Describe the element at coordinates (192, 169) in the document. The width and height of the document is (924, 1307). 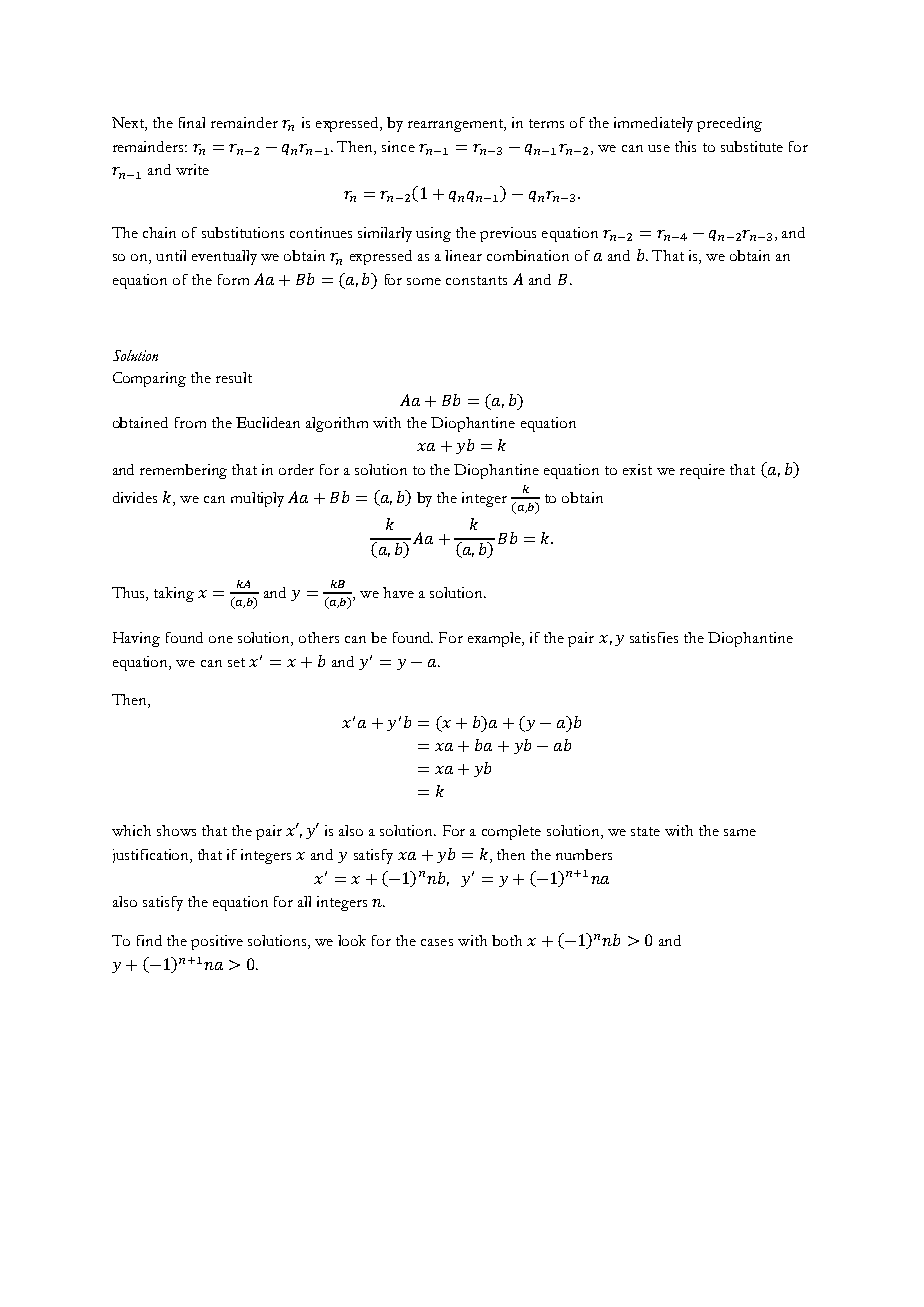
I see `write` at that location.
